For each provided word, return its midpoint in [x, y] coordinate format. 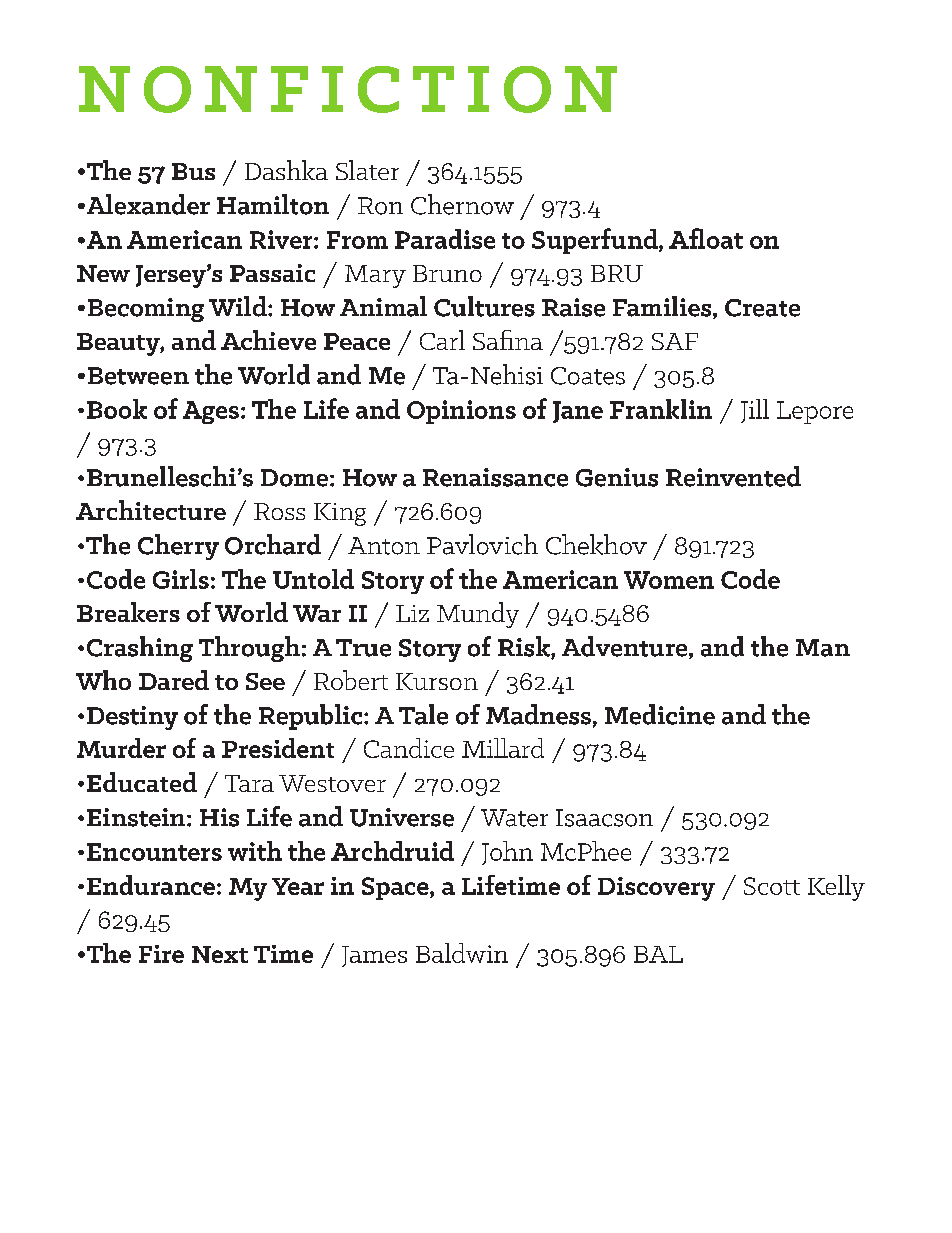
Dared [174, 680]
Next [220, 954]
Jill [755, 411]
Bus [193, 171]
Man [823, 648]
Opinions [461, 412]
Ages [211, 412]
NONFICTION [348, 89]
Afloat [706, 238]
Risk [525, 647]
